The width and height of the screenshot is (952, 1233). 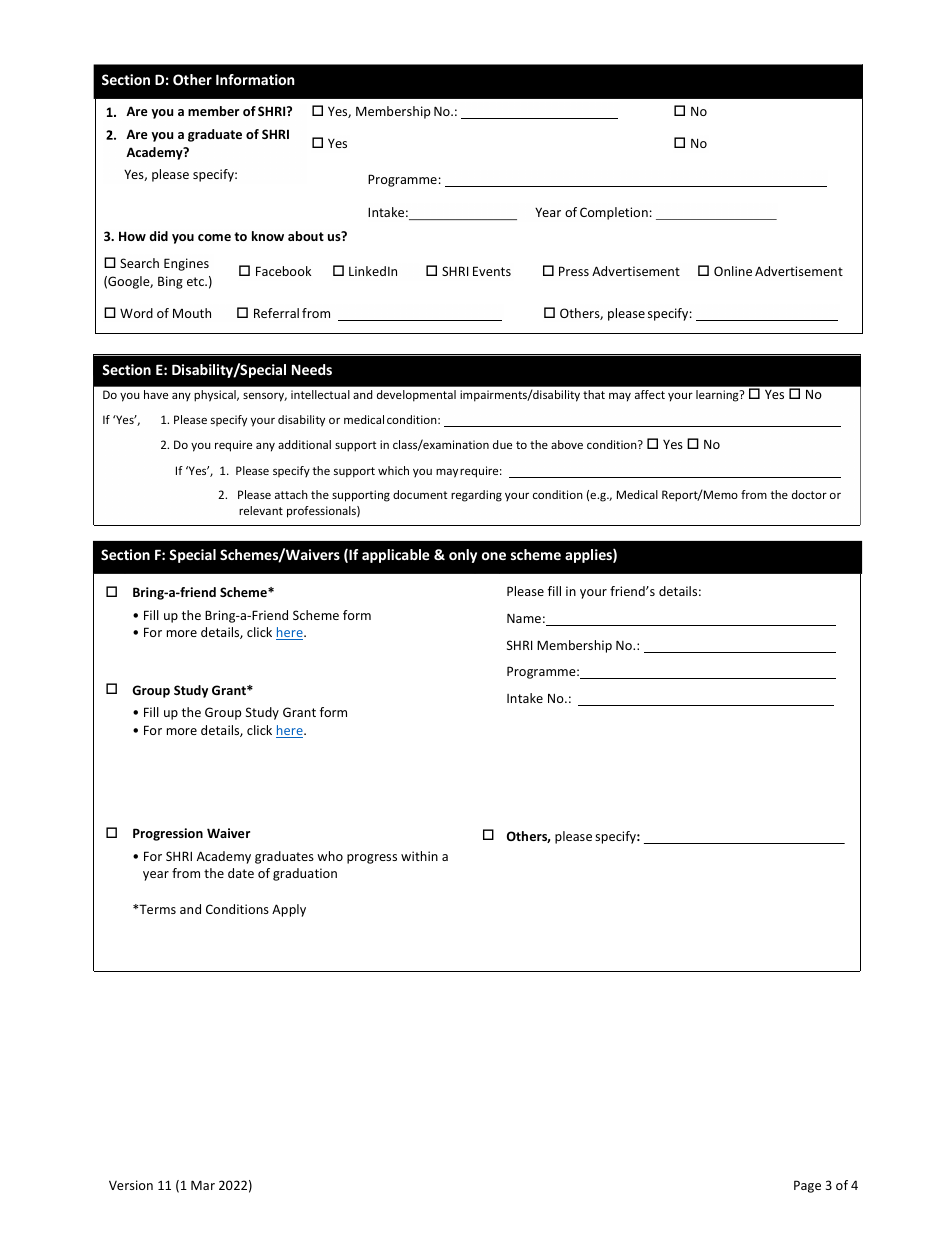 I want to click on Online, so click(x=733, y=271).
